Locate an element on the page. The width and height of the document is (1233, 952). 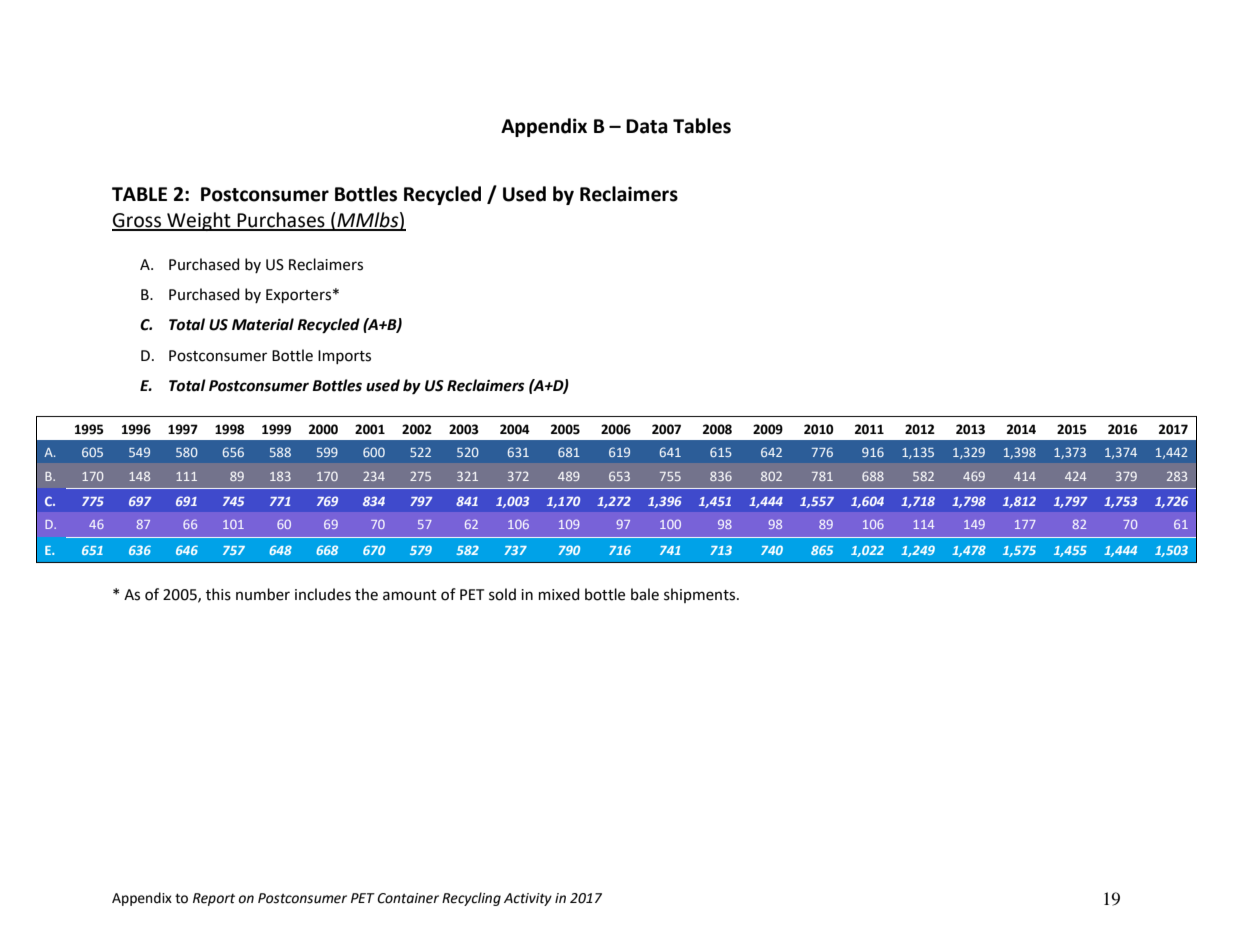
includes is located at coordinates (323, 594).
